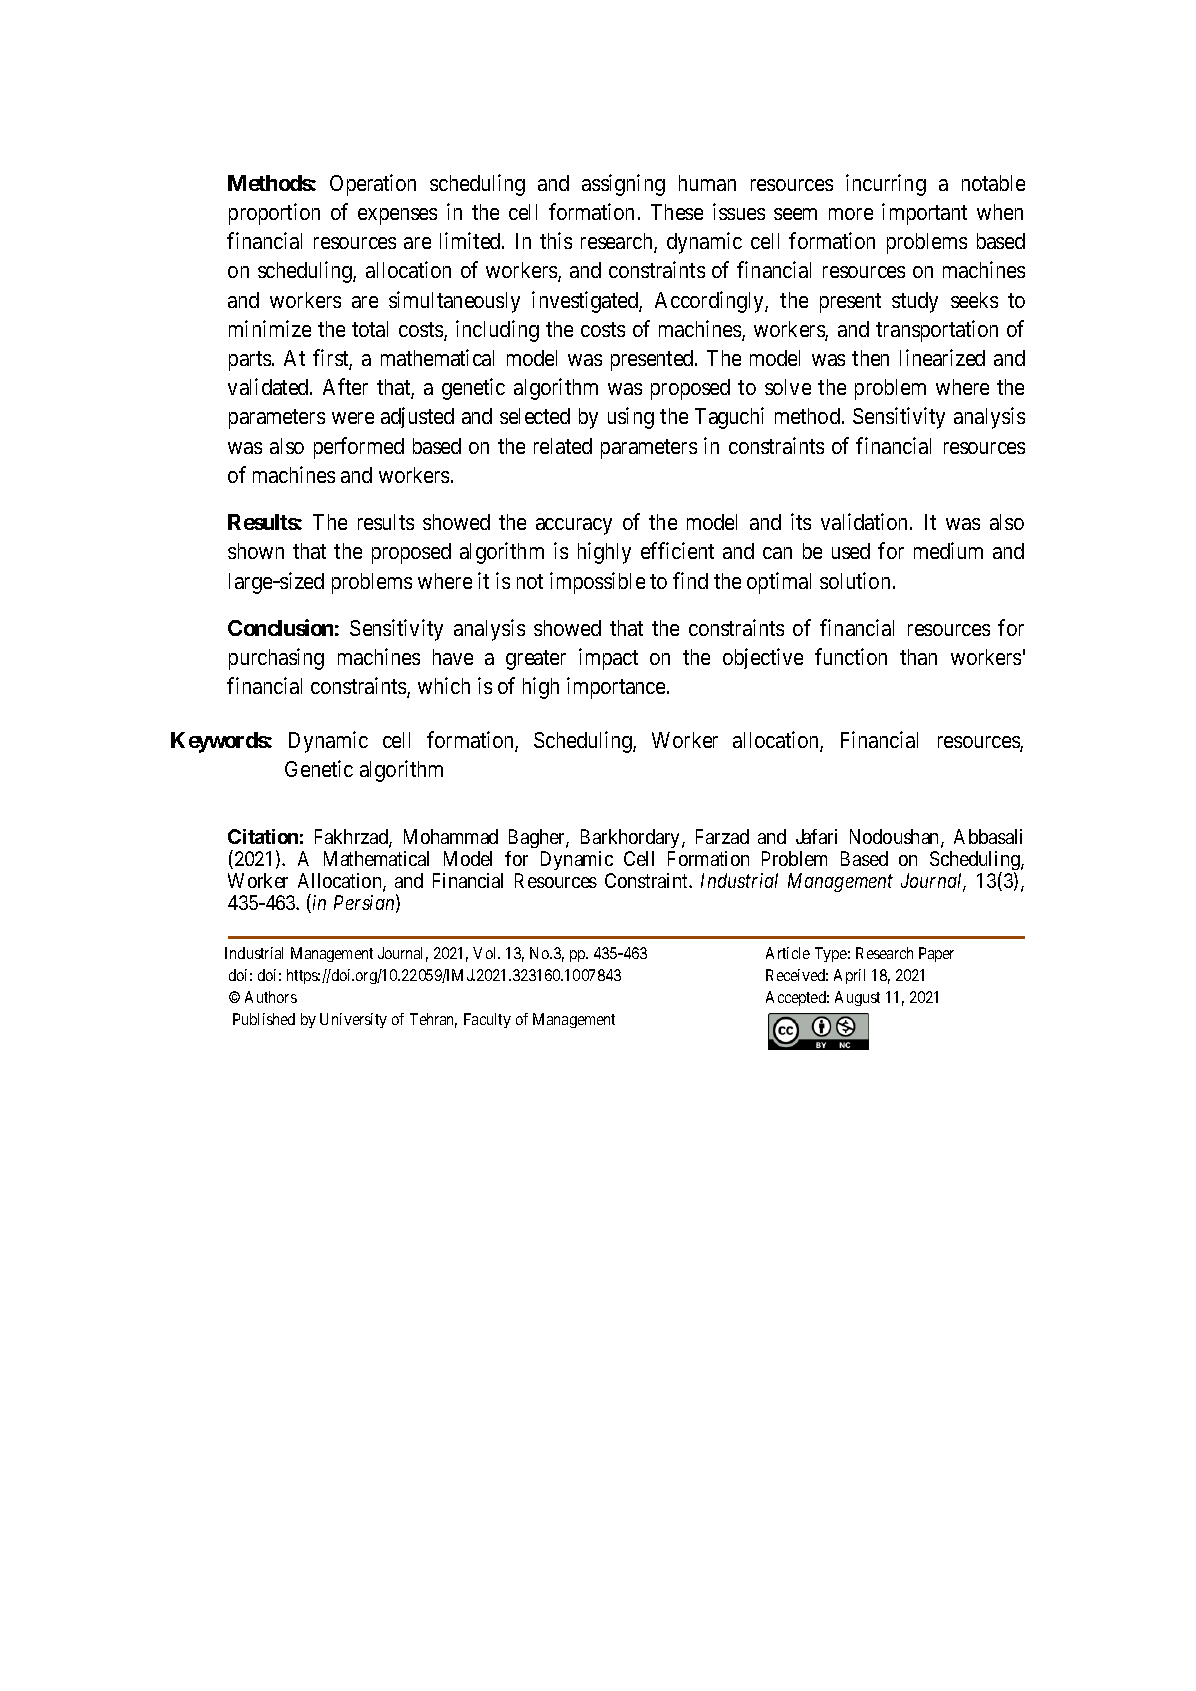 The height and width of the page is (1691, 1196). What do you see at coordinates (359, 448) in the page?
I see `performed` at bounding box center [359, 448].
